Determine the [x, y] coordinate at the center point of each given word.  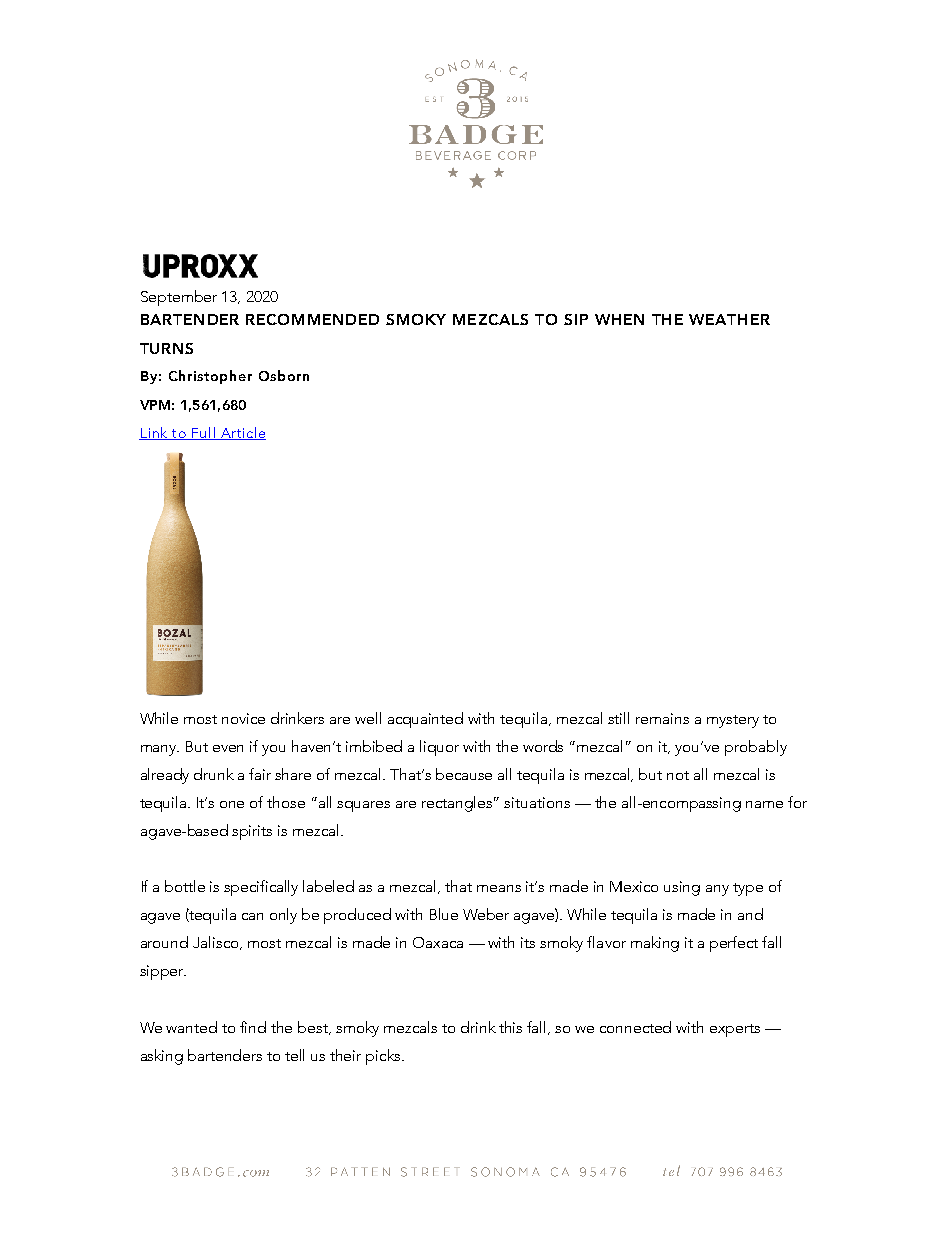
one [232, 804]
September [179, 298]
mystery [733, 721]
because [464, 774]
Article [242, 433]
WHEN [619, 319]
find [253, 1027]
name [764, 804]
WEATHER [729, 319]
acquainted [425, 720]
